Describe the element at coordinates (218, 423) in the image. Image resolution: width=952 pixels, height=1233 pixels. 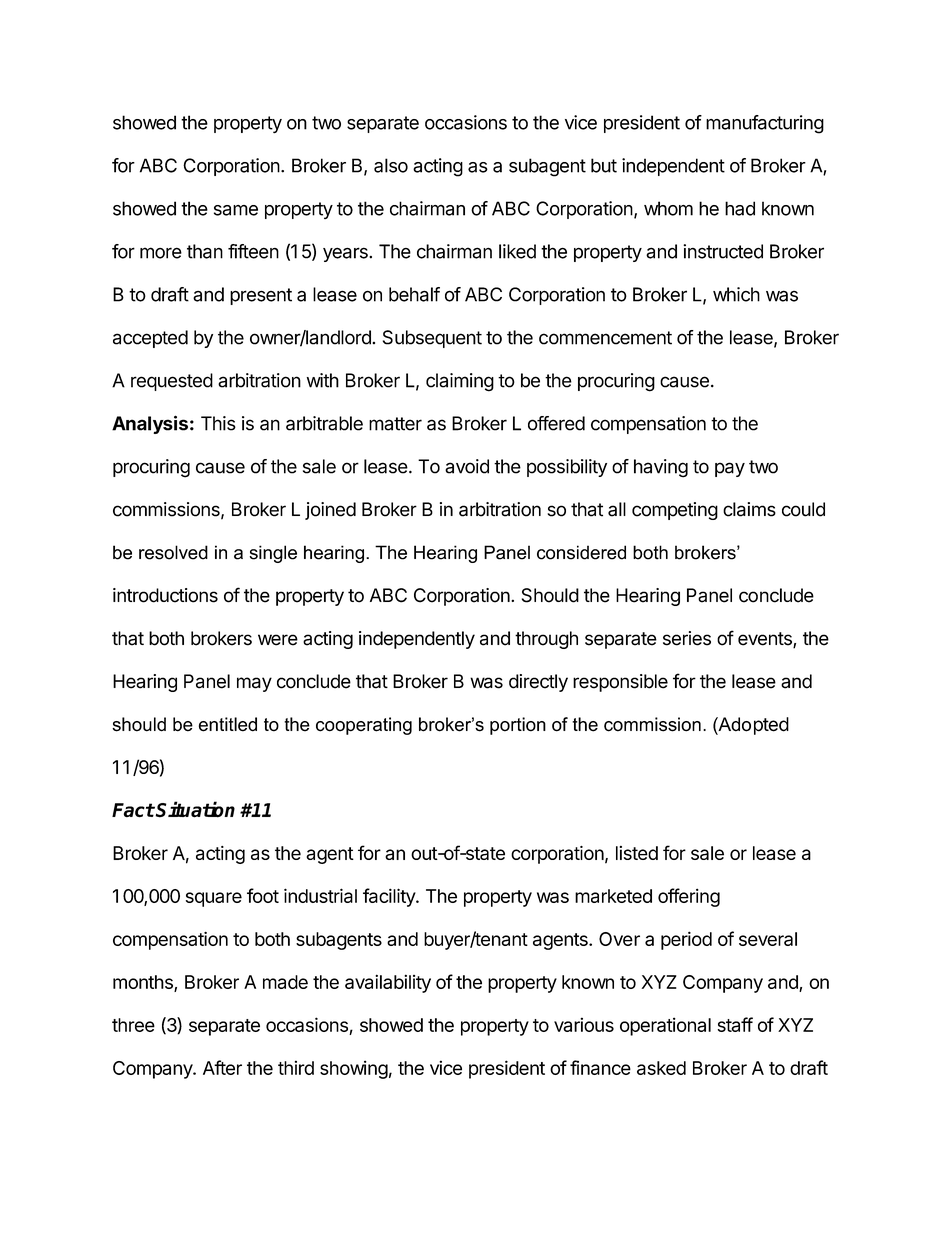
I see `This` at that location.
